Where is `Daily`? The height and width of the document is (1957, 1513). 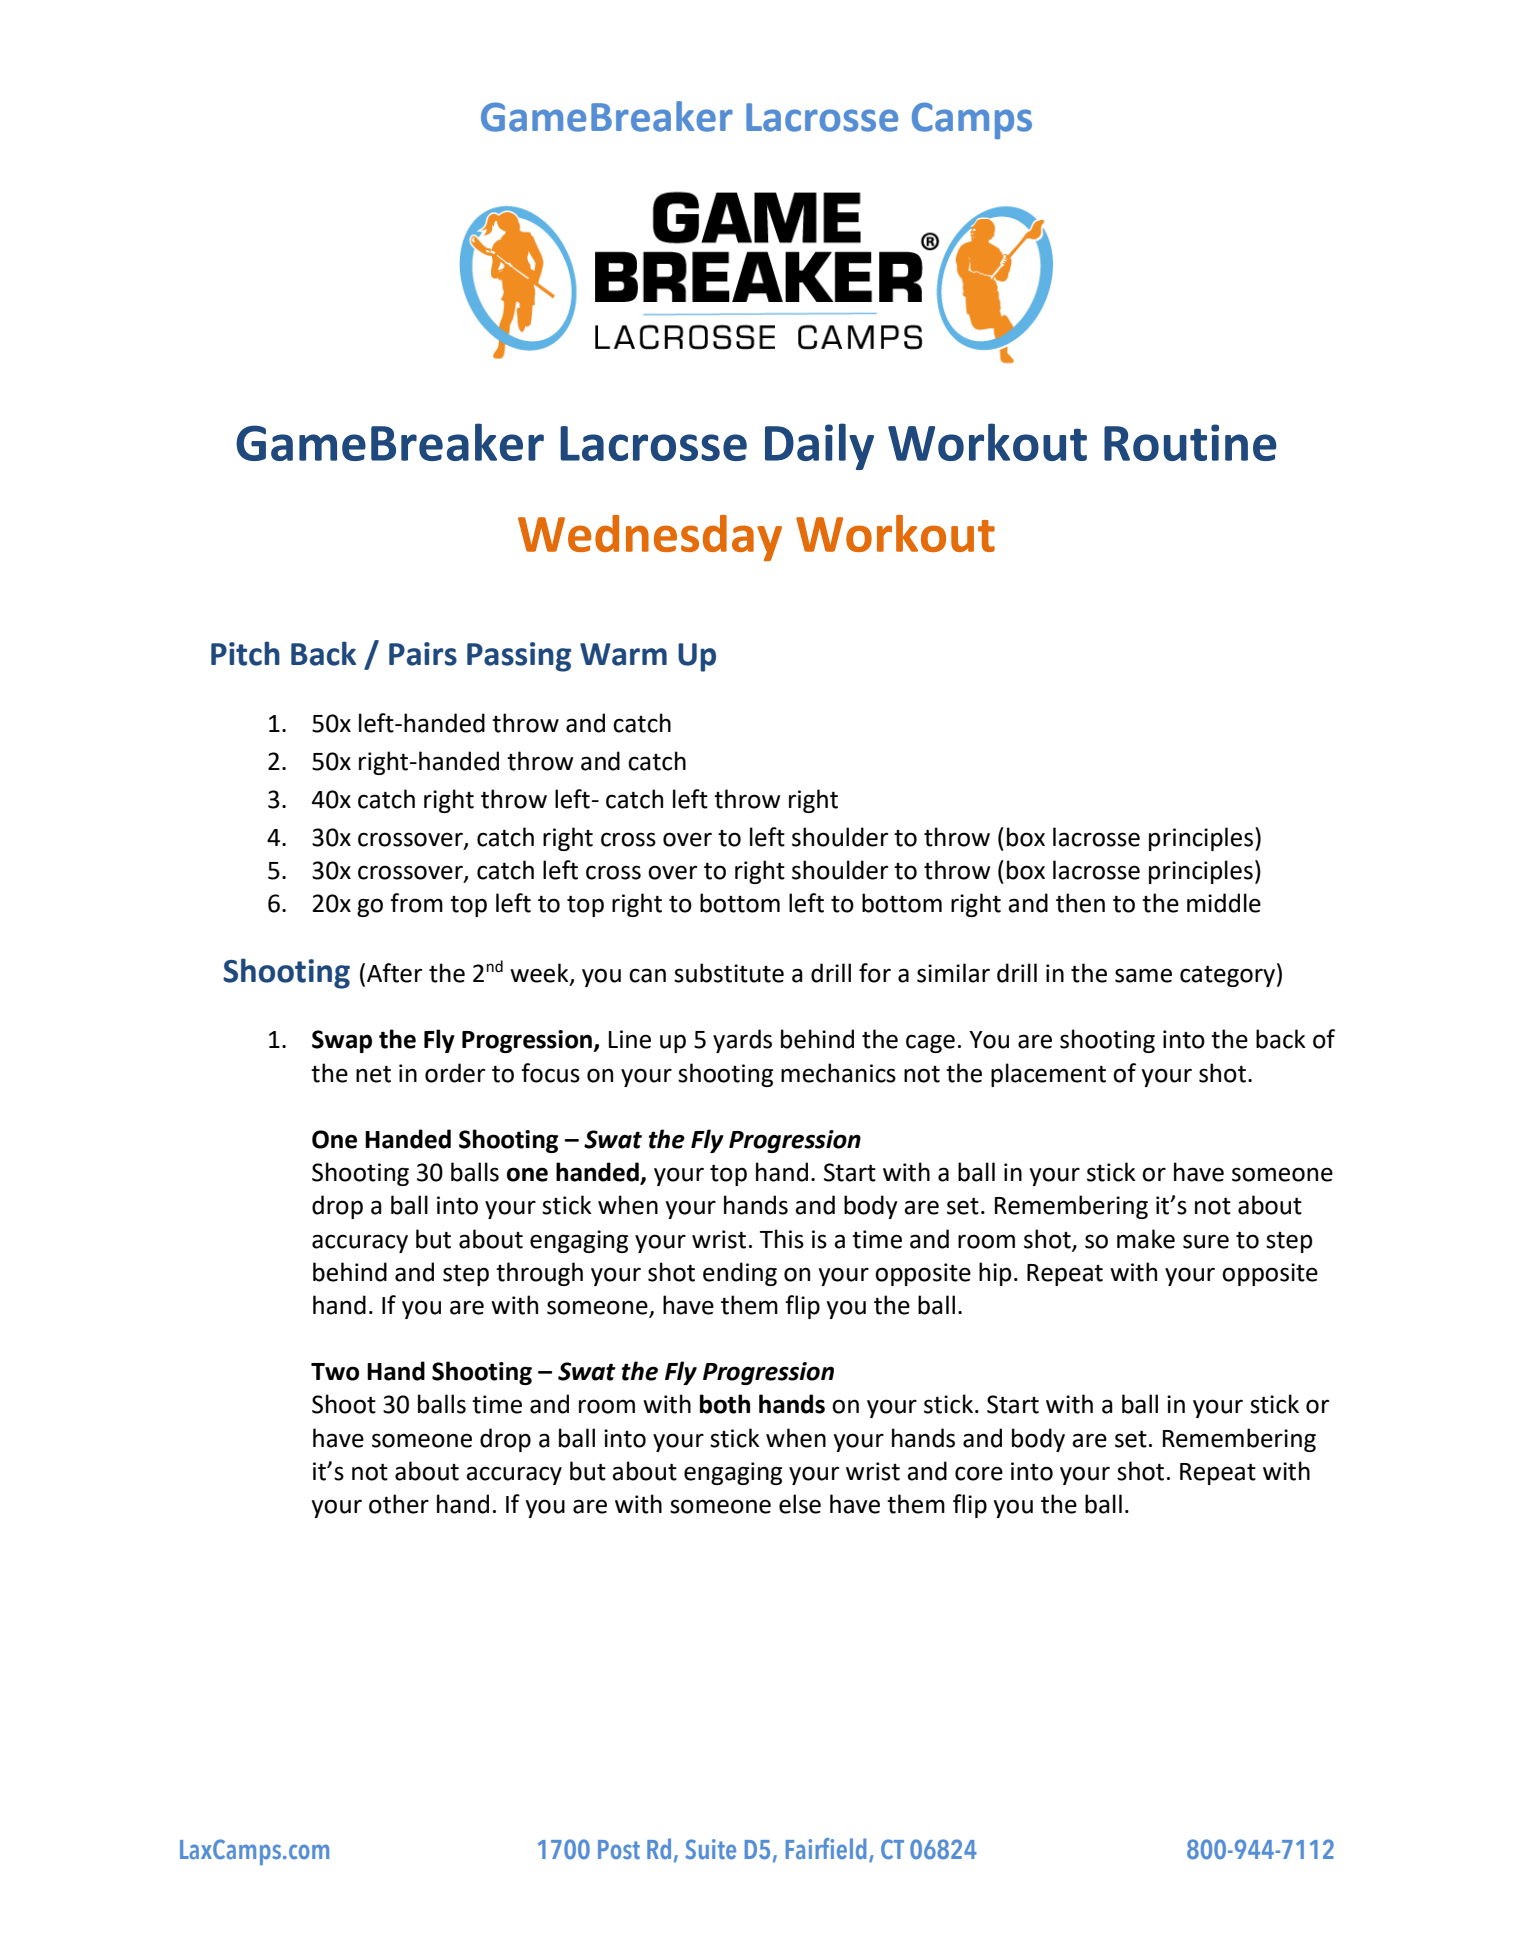 Daily is located at coordinates (819, 446).
